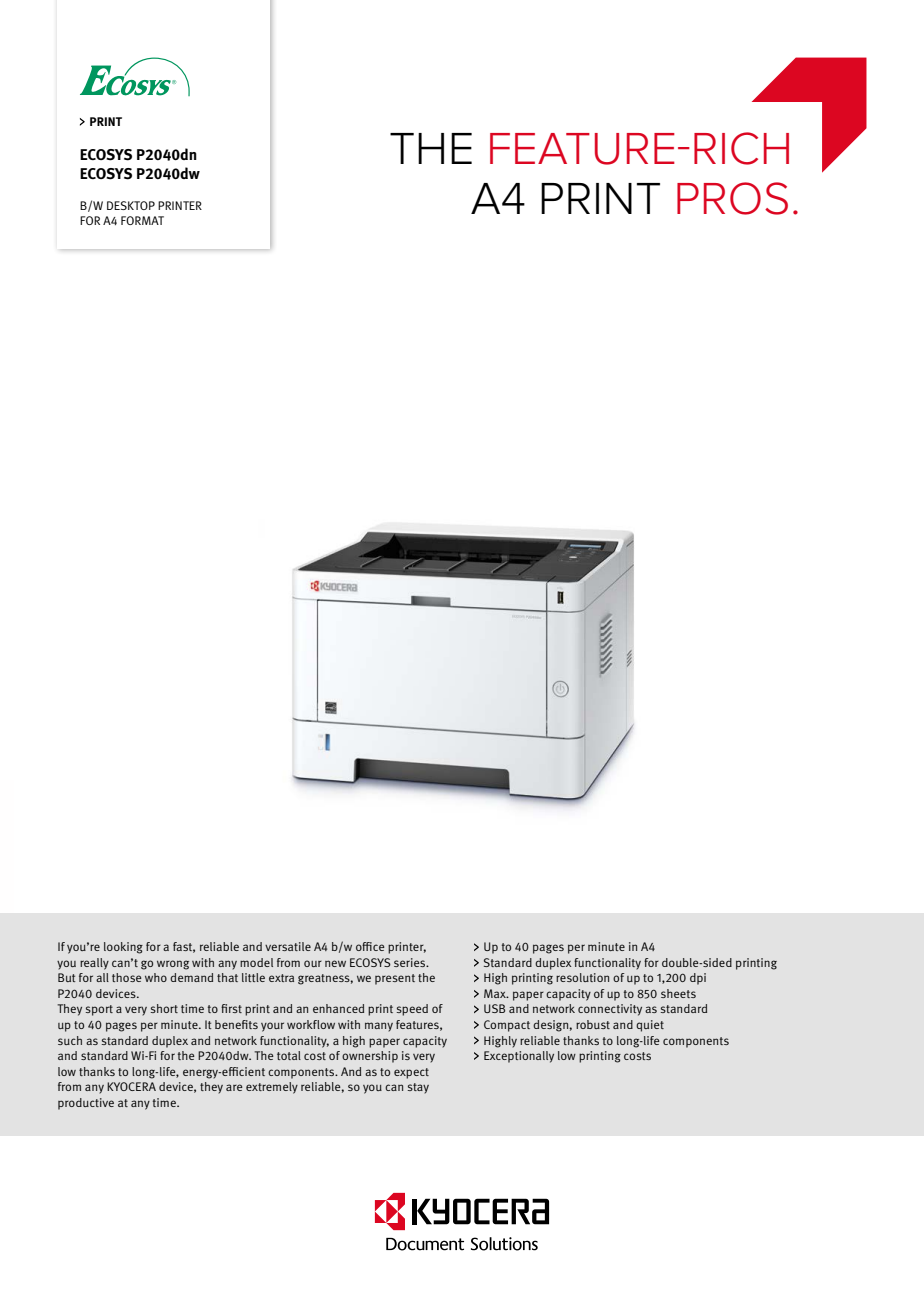 The height and width of the image is (1308, 924). I want to click on expect, so click(411, 1073).
